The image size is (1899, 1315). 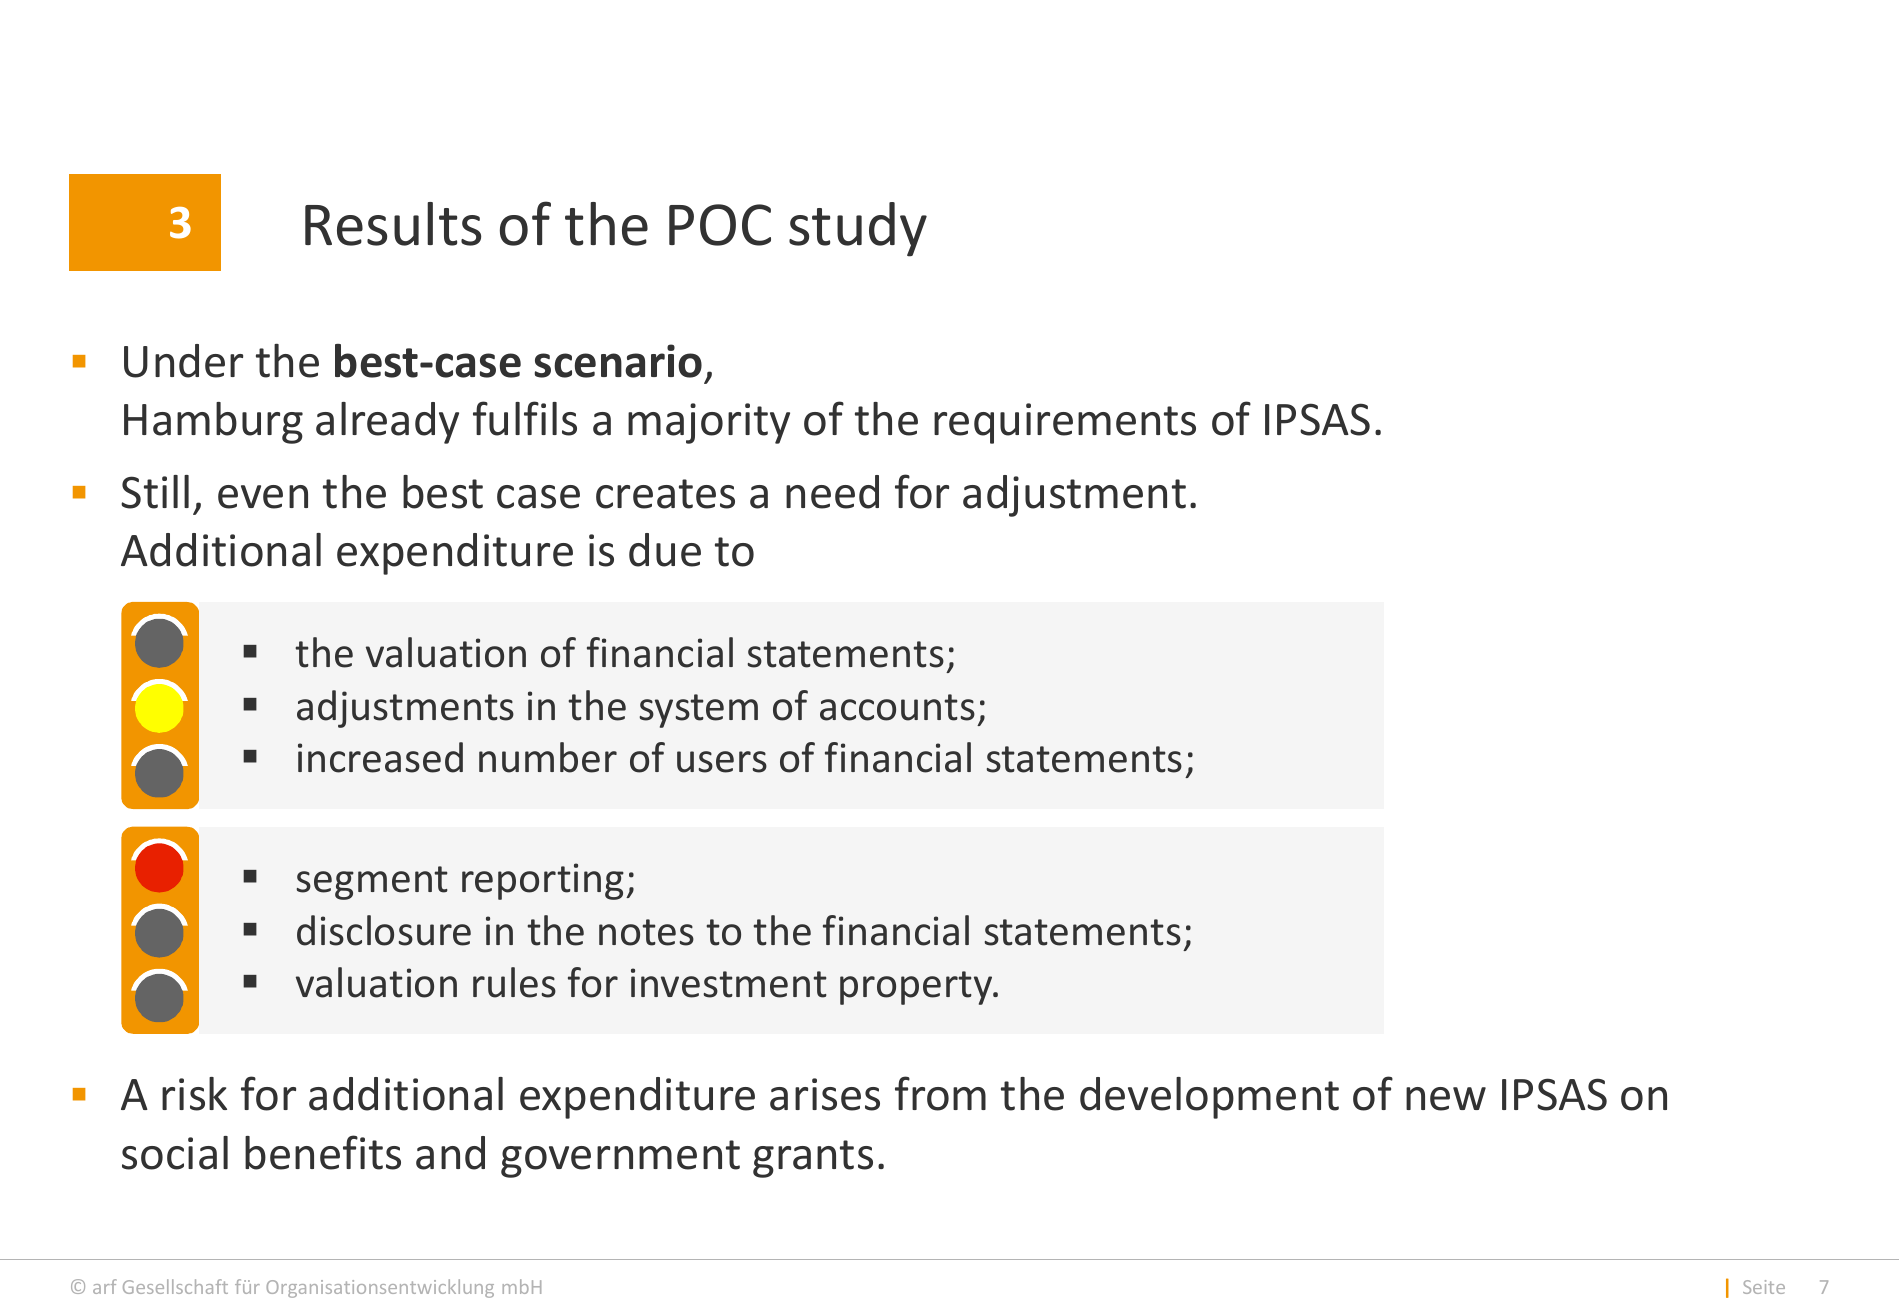 I want to click on requirements, so click(x=1065, y=423).
